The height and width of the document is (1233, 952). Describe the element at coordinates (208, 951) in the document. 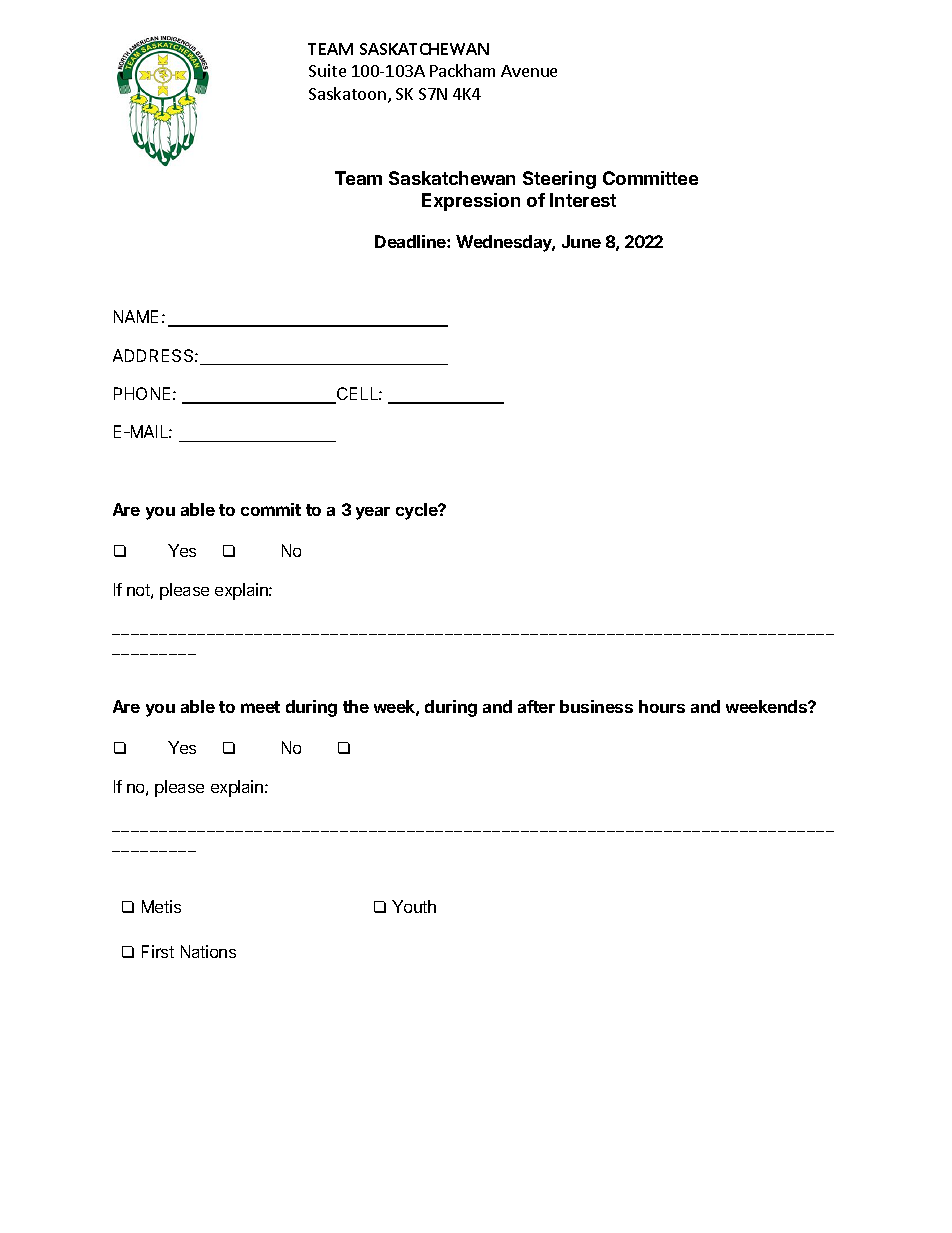

I see `Nations` at that location.
